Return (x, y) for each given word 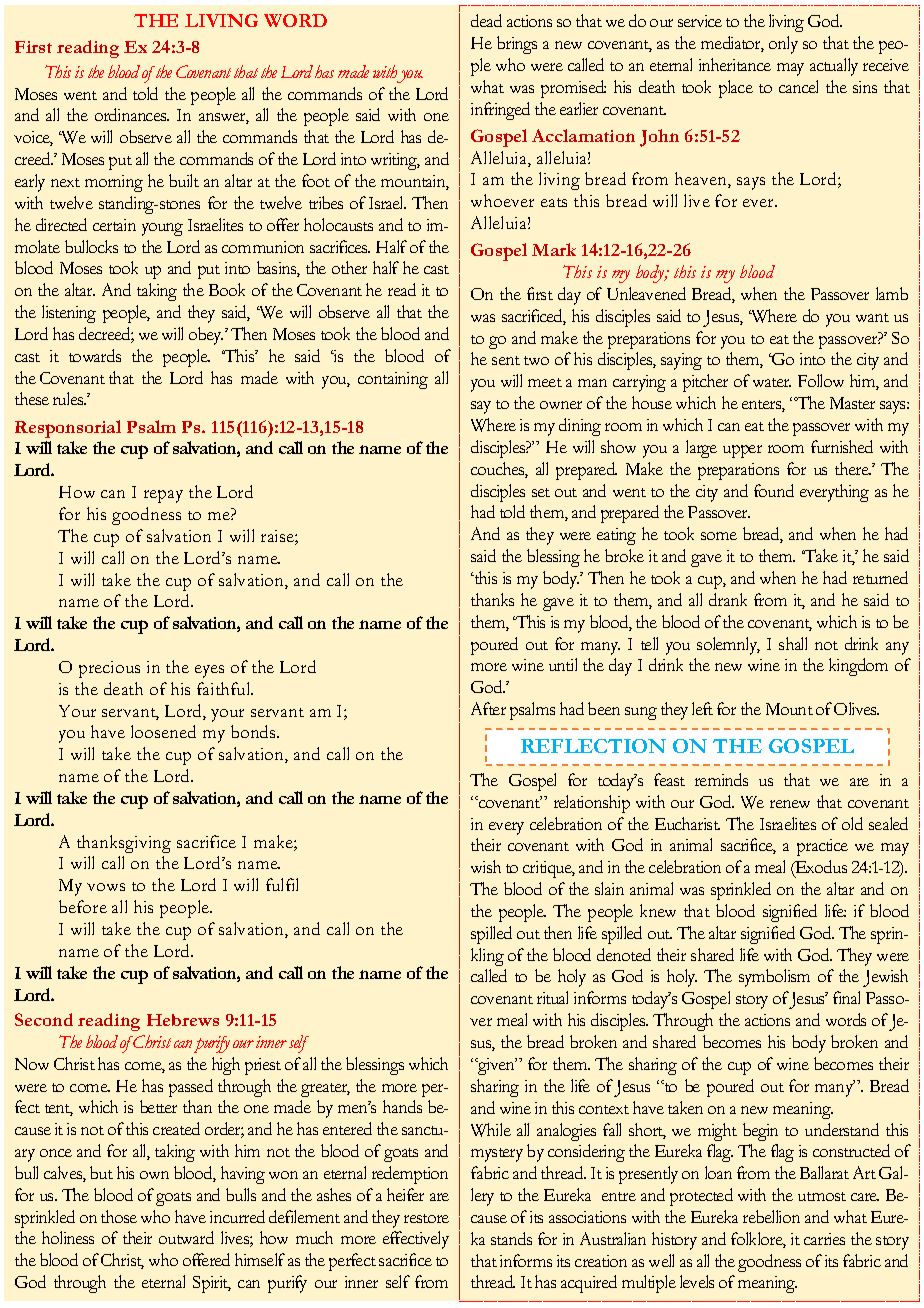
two (536, 360)
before (83, 906)
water (772, 382)
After (488, 708)
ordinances (132, 114)
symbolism (774, 978)
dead (486, 20)
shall (793, 643)
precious (109, 669)
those (119, 1216)
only (783, 45)
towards (95, 355)
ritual (552, 997)
